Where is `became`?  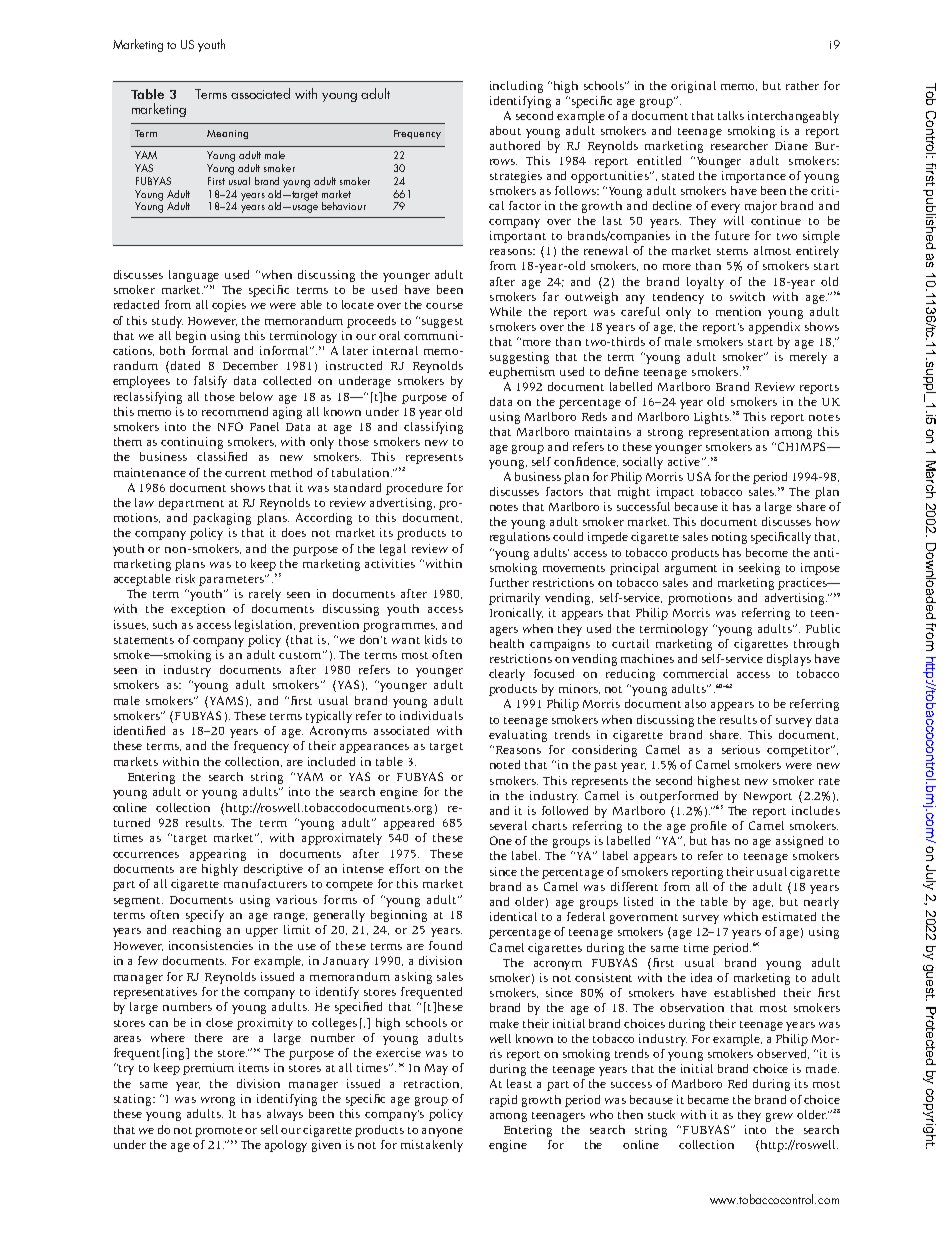 became is located at coordinates (708, 1099).
